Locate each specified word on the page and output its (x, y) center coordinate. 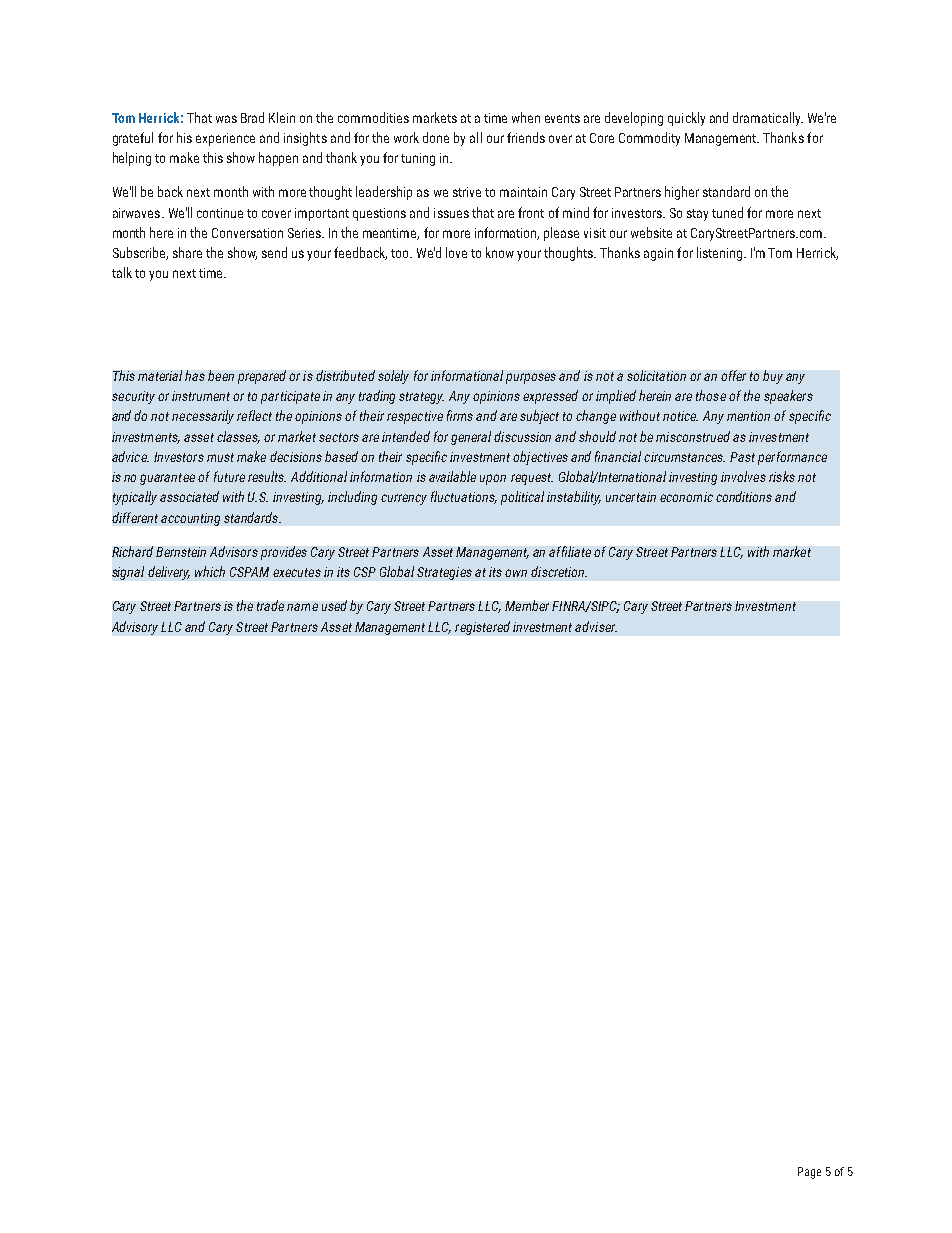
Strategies (444, 573)
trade (270, 605)
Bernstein (181, 552)
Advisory (135, 628)
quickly (686, 119)
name (302, 607)
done (436, 137)
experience (225, 139)
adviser (596, 626)
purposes (531, 378)
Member (527, 605)
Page (809, 1173)
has (195, 375)
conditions (744, 496)
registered (482, 628)
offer (733, 375)
